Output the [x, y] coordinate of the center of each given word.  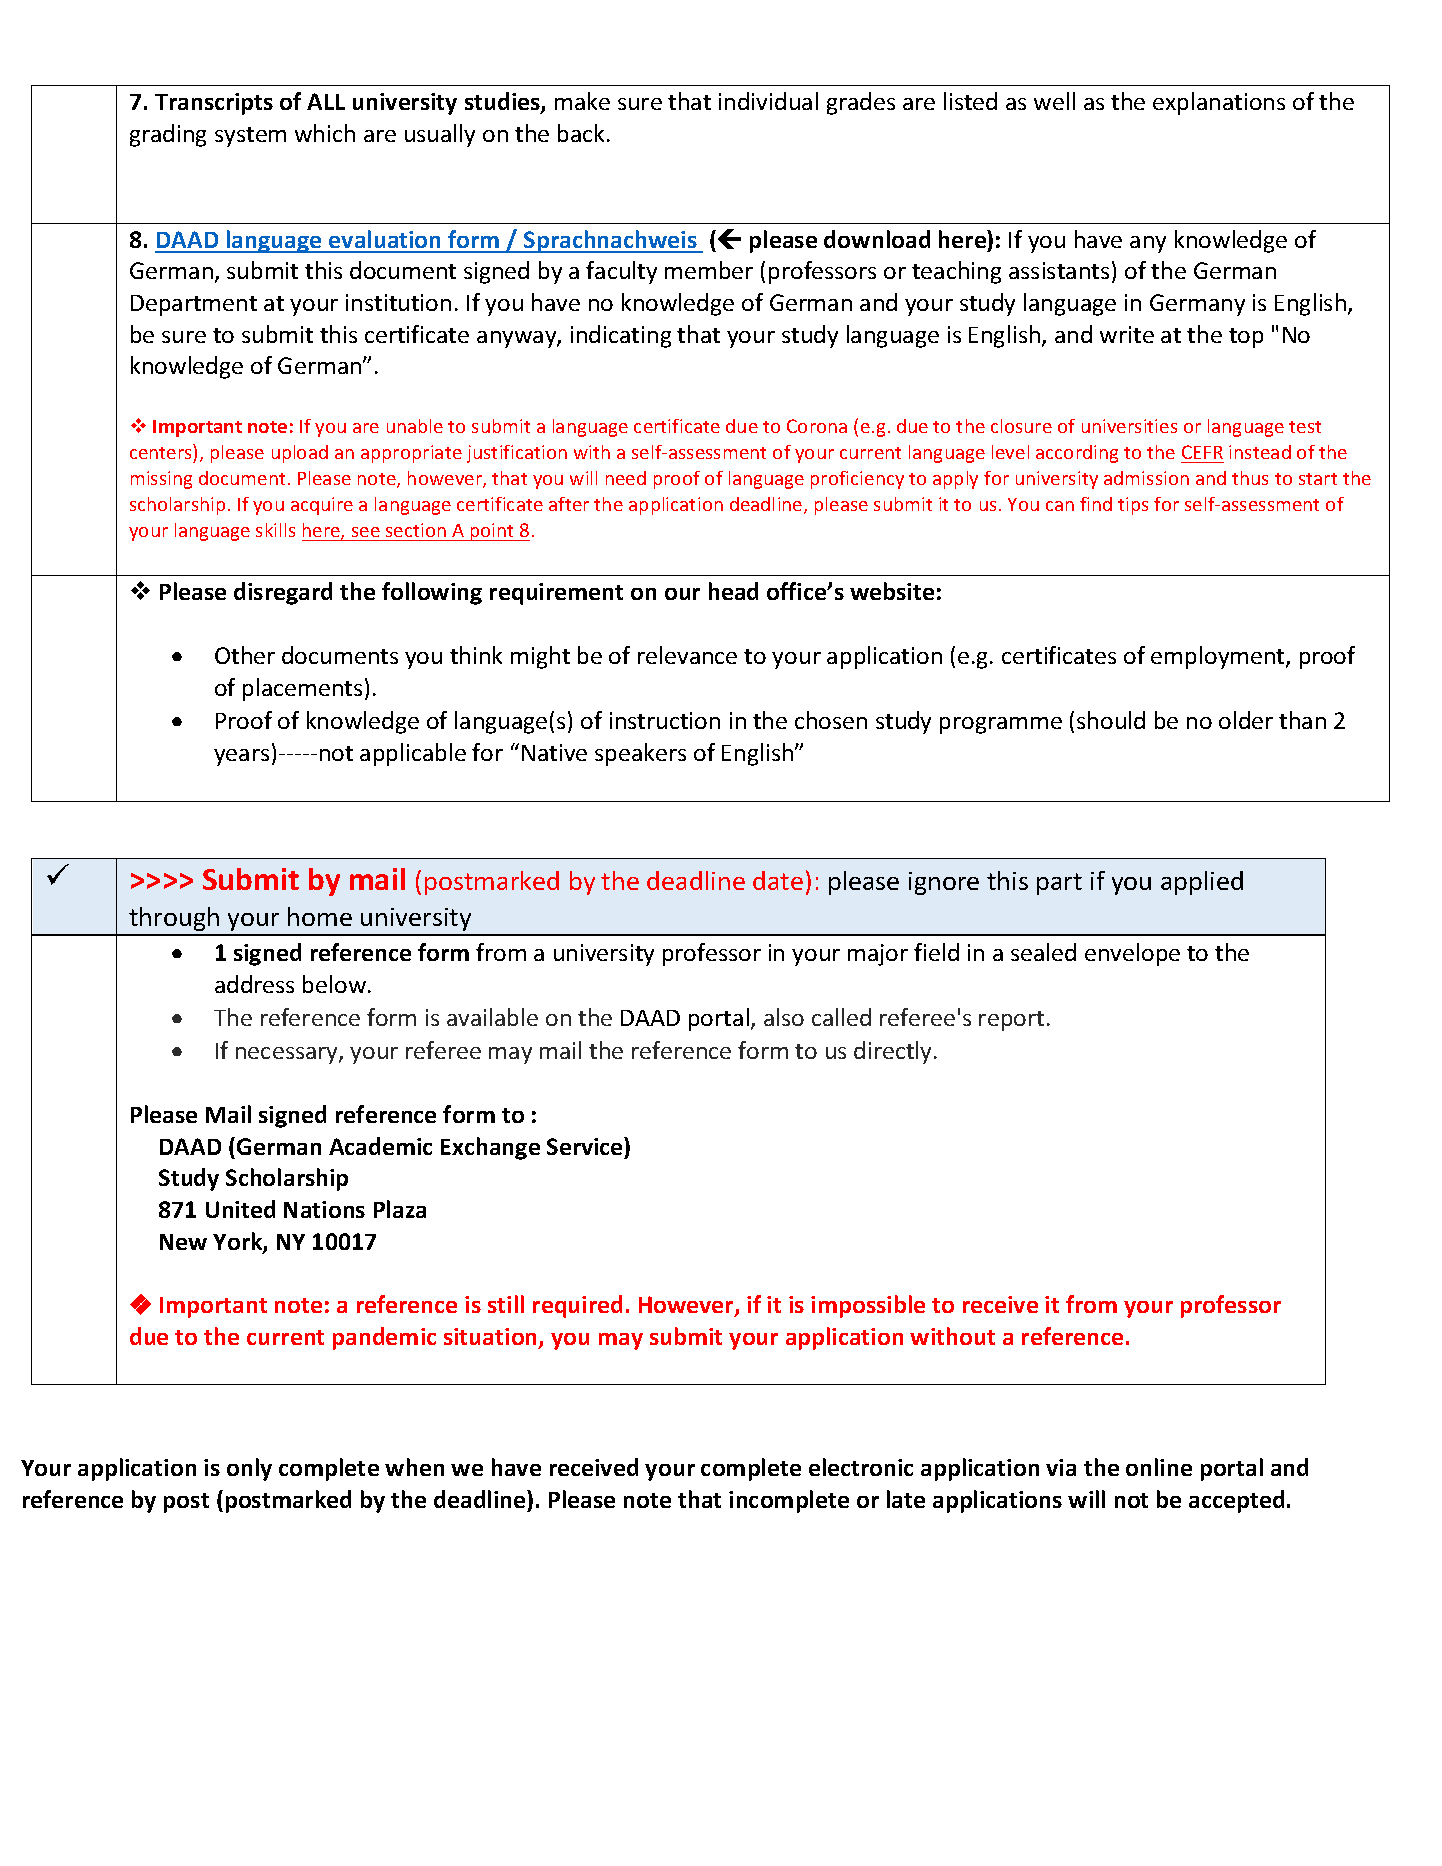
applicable [413, 754]
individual [768, 101]
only [249, 1469]
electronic [861, 1467]
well [1054, 101]
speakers [640, 754]
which [325, 133]
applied [1202, 883]
